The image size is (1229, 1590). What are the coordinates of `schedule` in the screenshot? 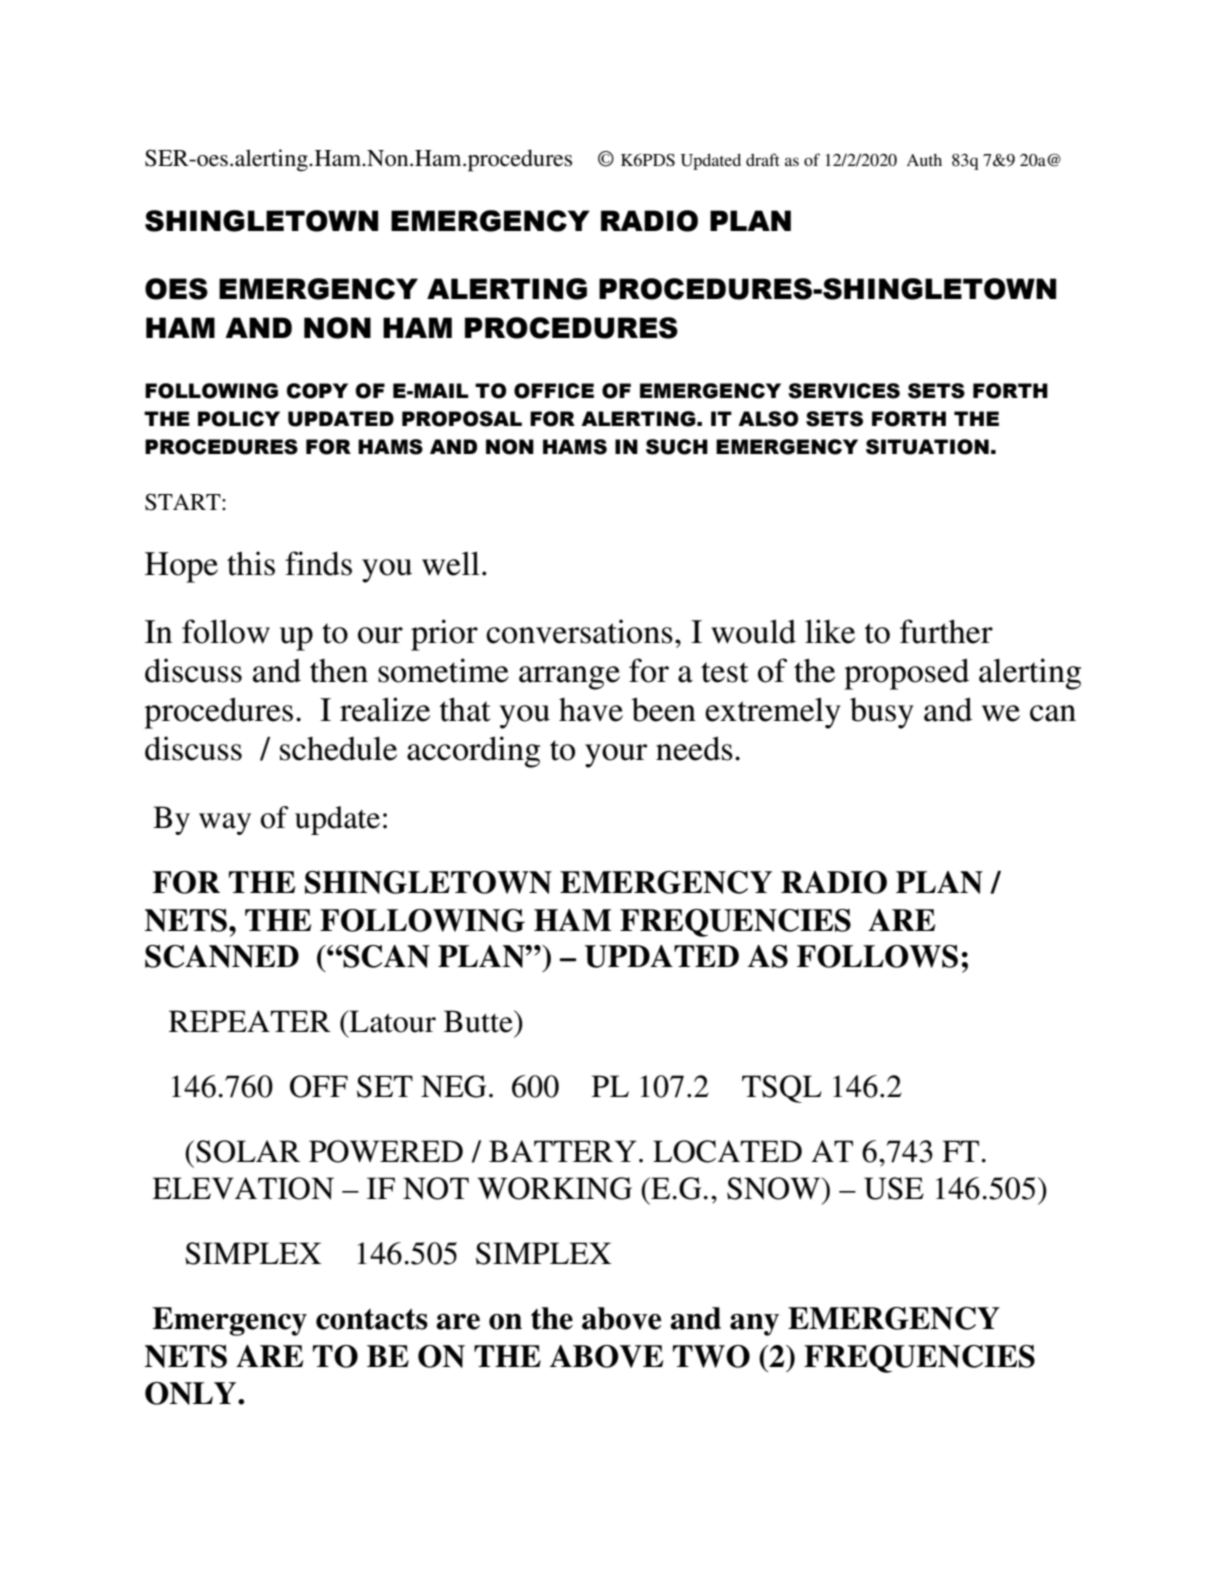 It's located at (338, 748).
